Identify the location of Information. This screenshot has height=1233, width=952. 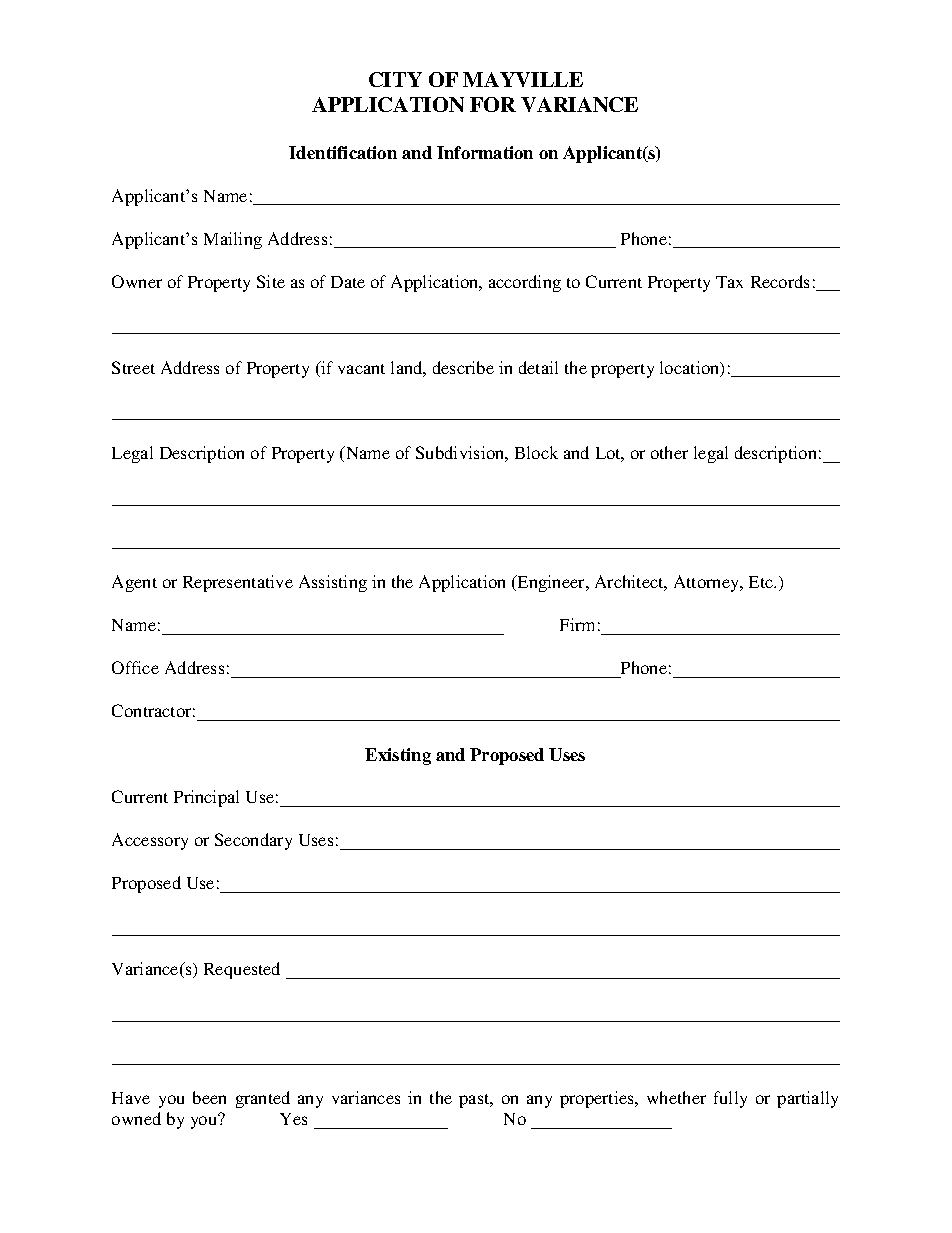
(485, 152).
